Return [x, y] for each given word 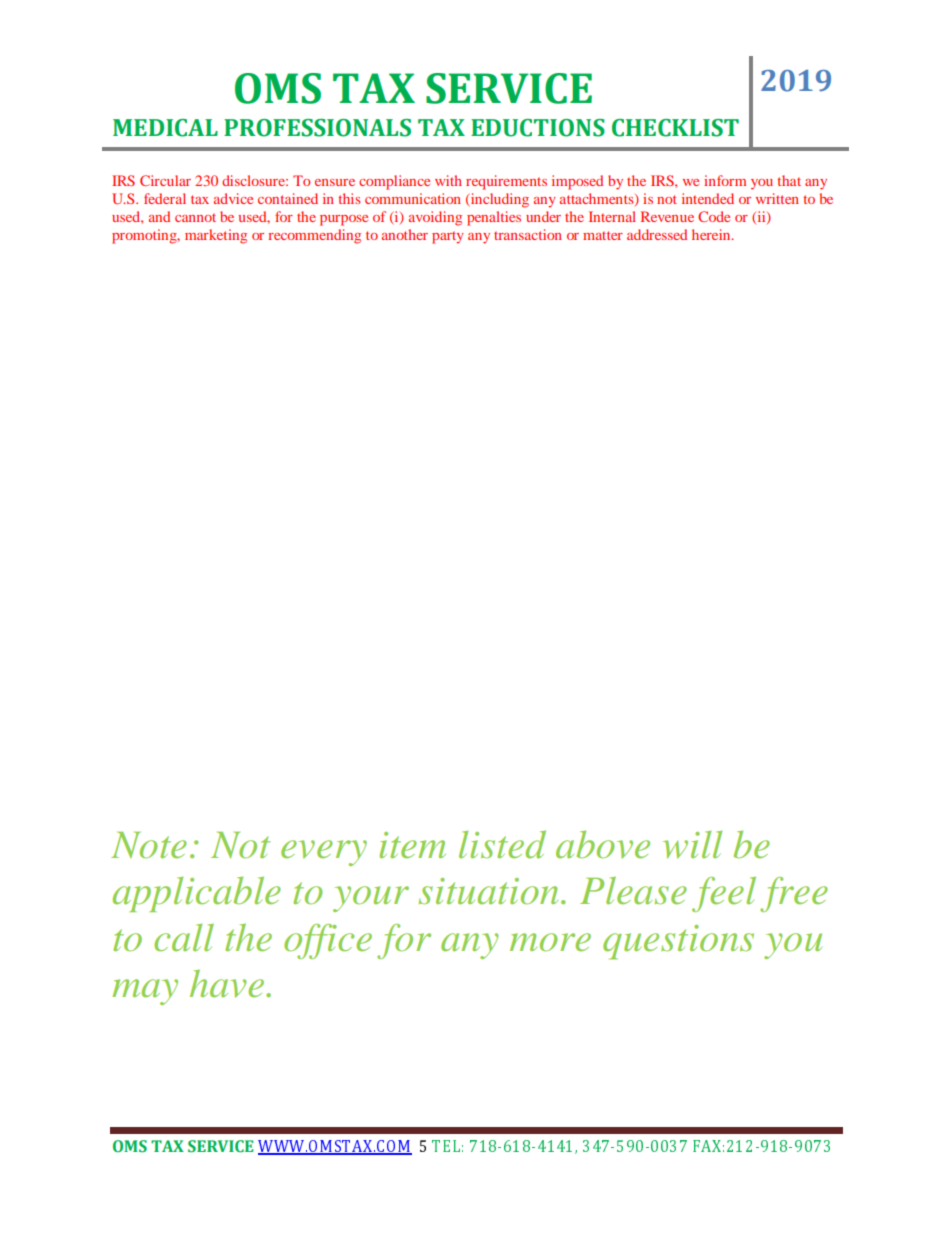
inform [725, 180]
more [550, 942]
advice [233, 198]
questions [678, 942]
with [448, 180]
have [228, 984]
